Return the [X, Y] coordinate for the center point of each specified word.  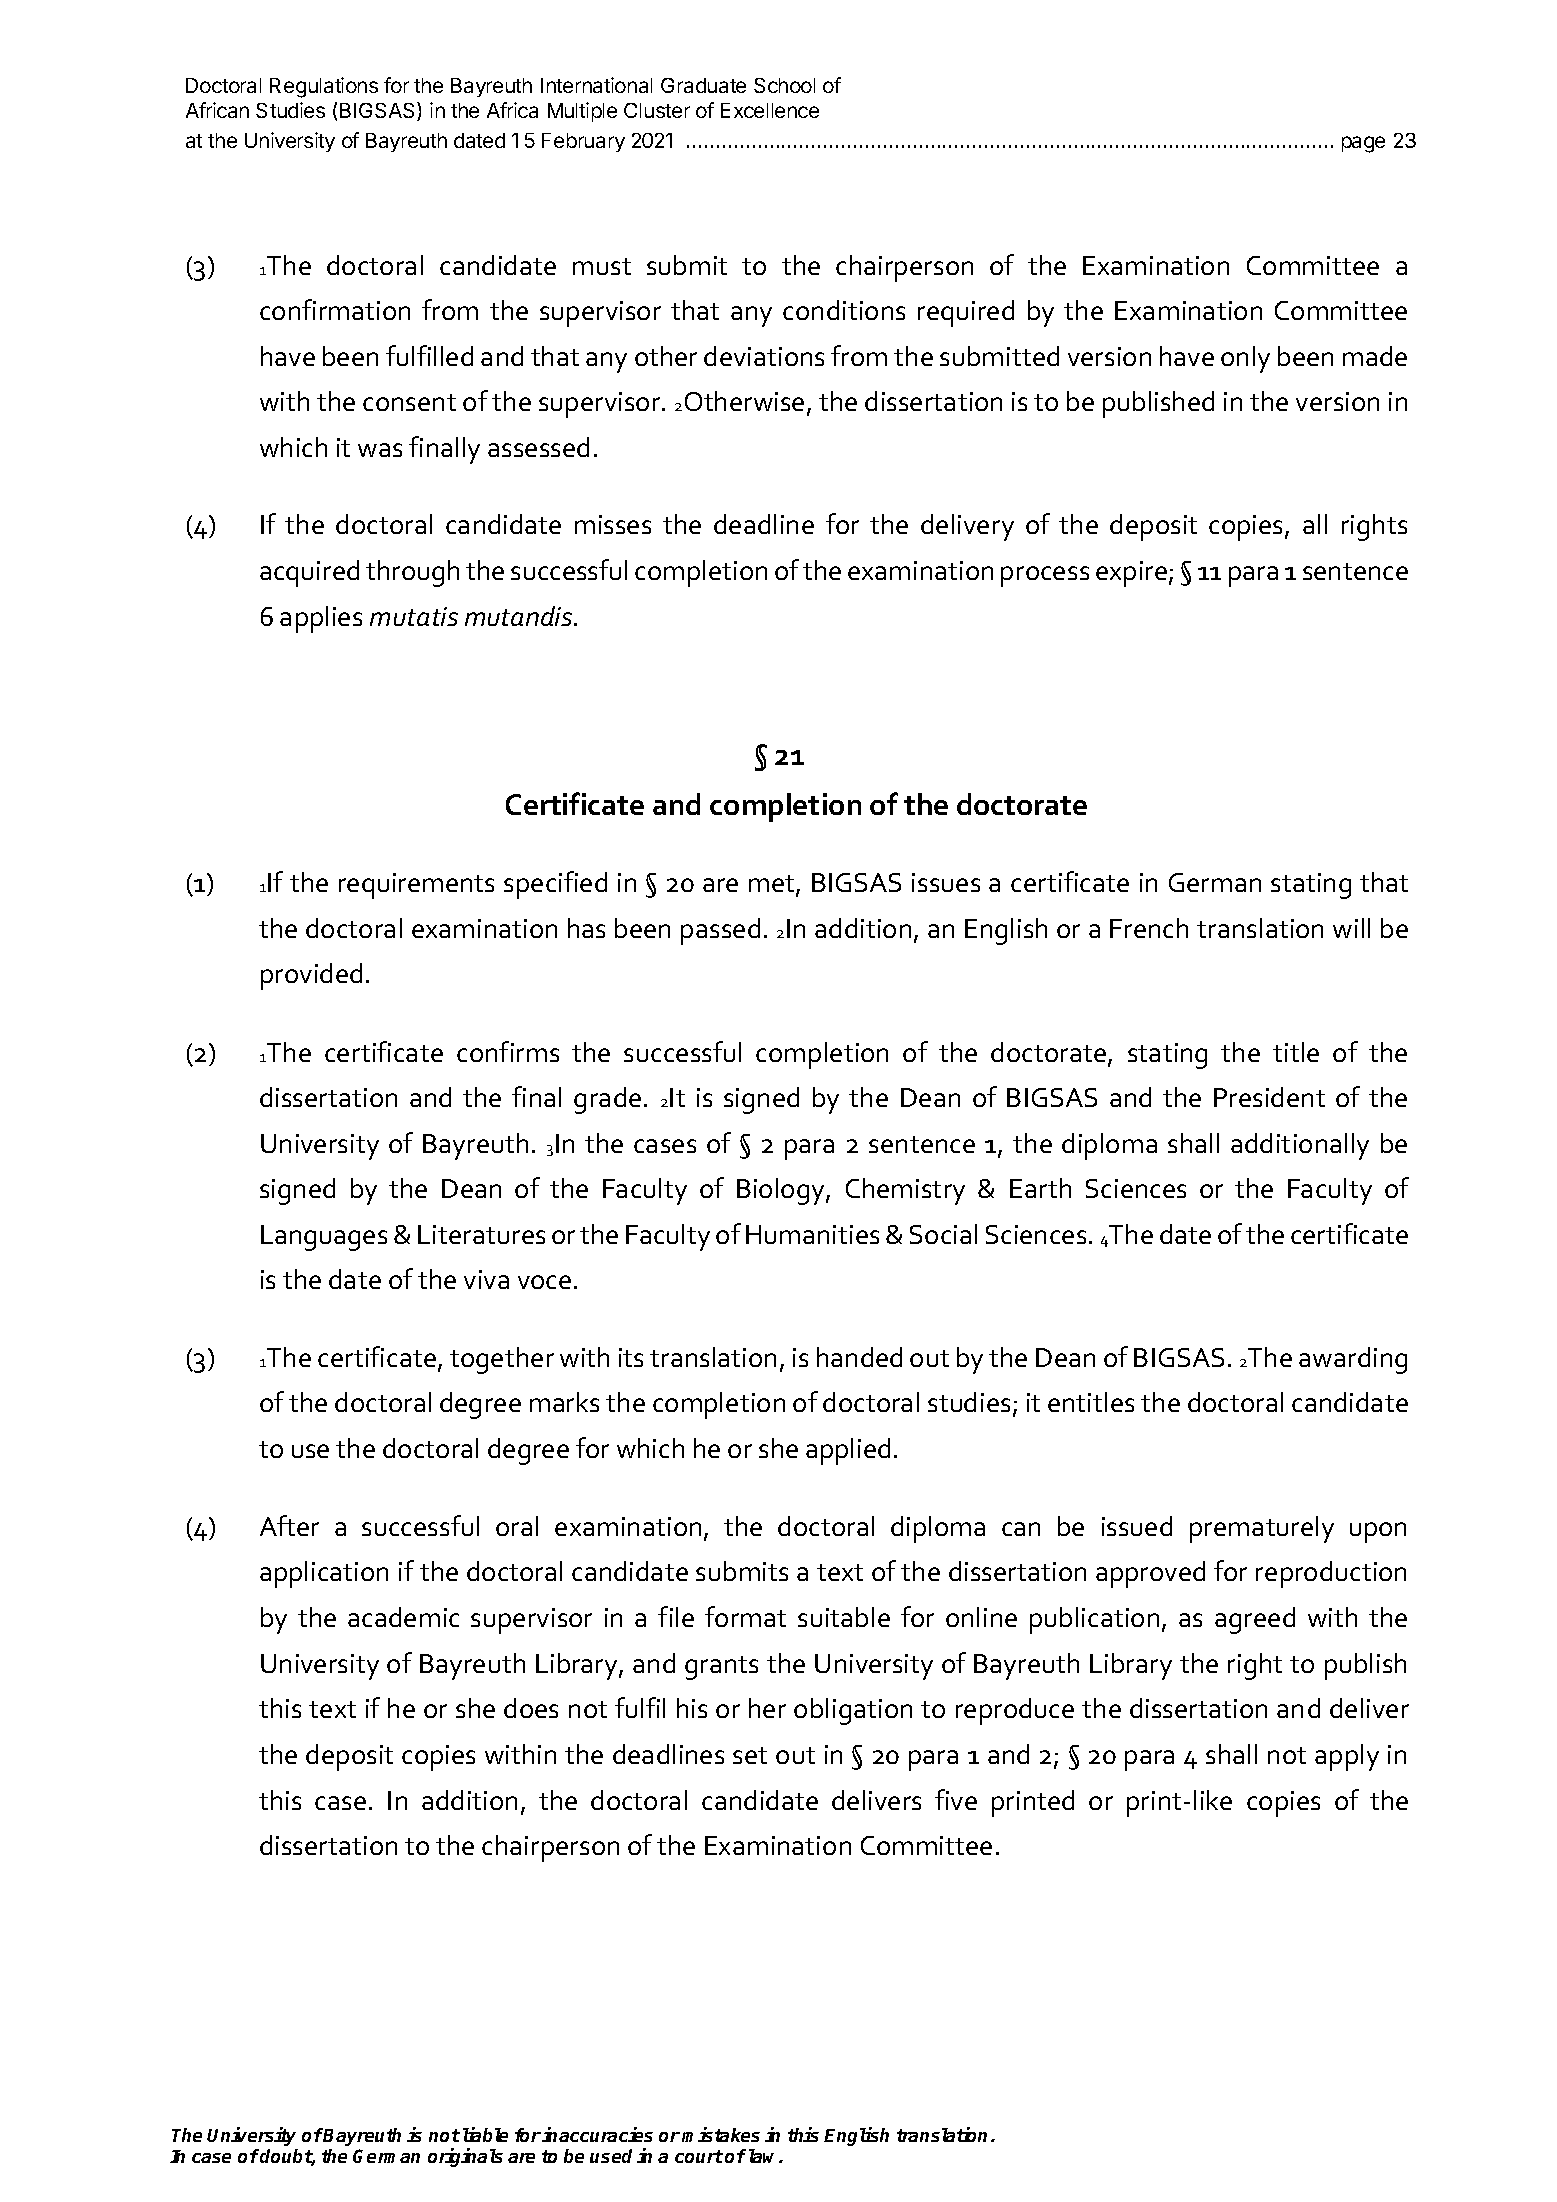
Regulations [324, 87]
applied [848, 1451]
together [502, 1360]
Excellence [770, 110]
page [1363, 144]
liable [485, 2134]
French [1149, 928]
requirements [416, 886]
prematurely [1262, 1529]
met [773, 885]
